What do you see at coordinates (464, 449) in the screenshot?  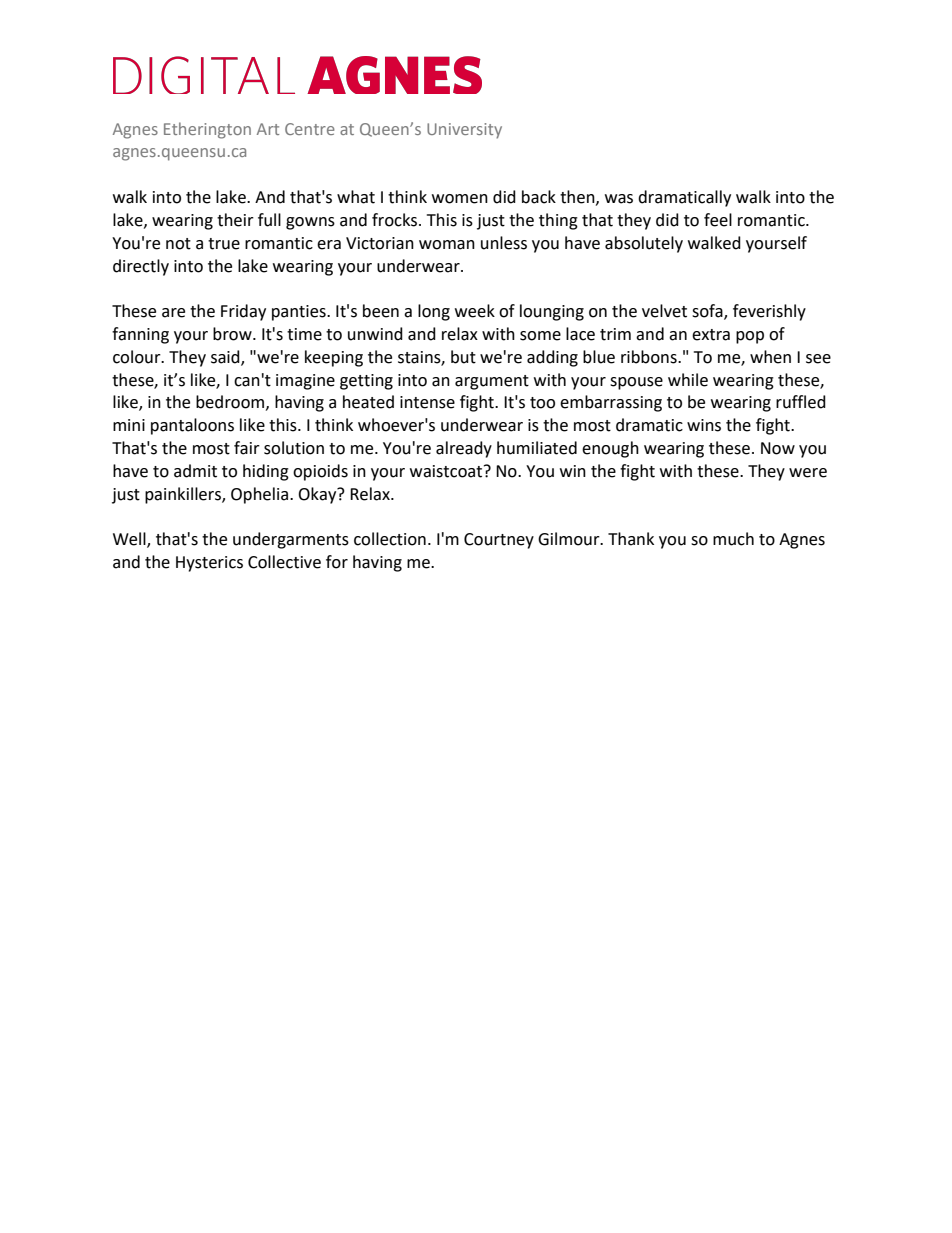 I see `already` at bounding box center [464, 449].
